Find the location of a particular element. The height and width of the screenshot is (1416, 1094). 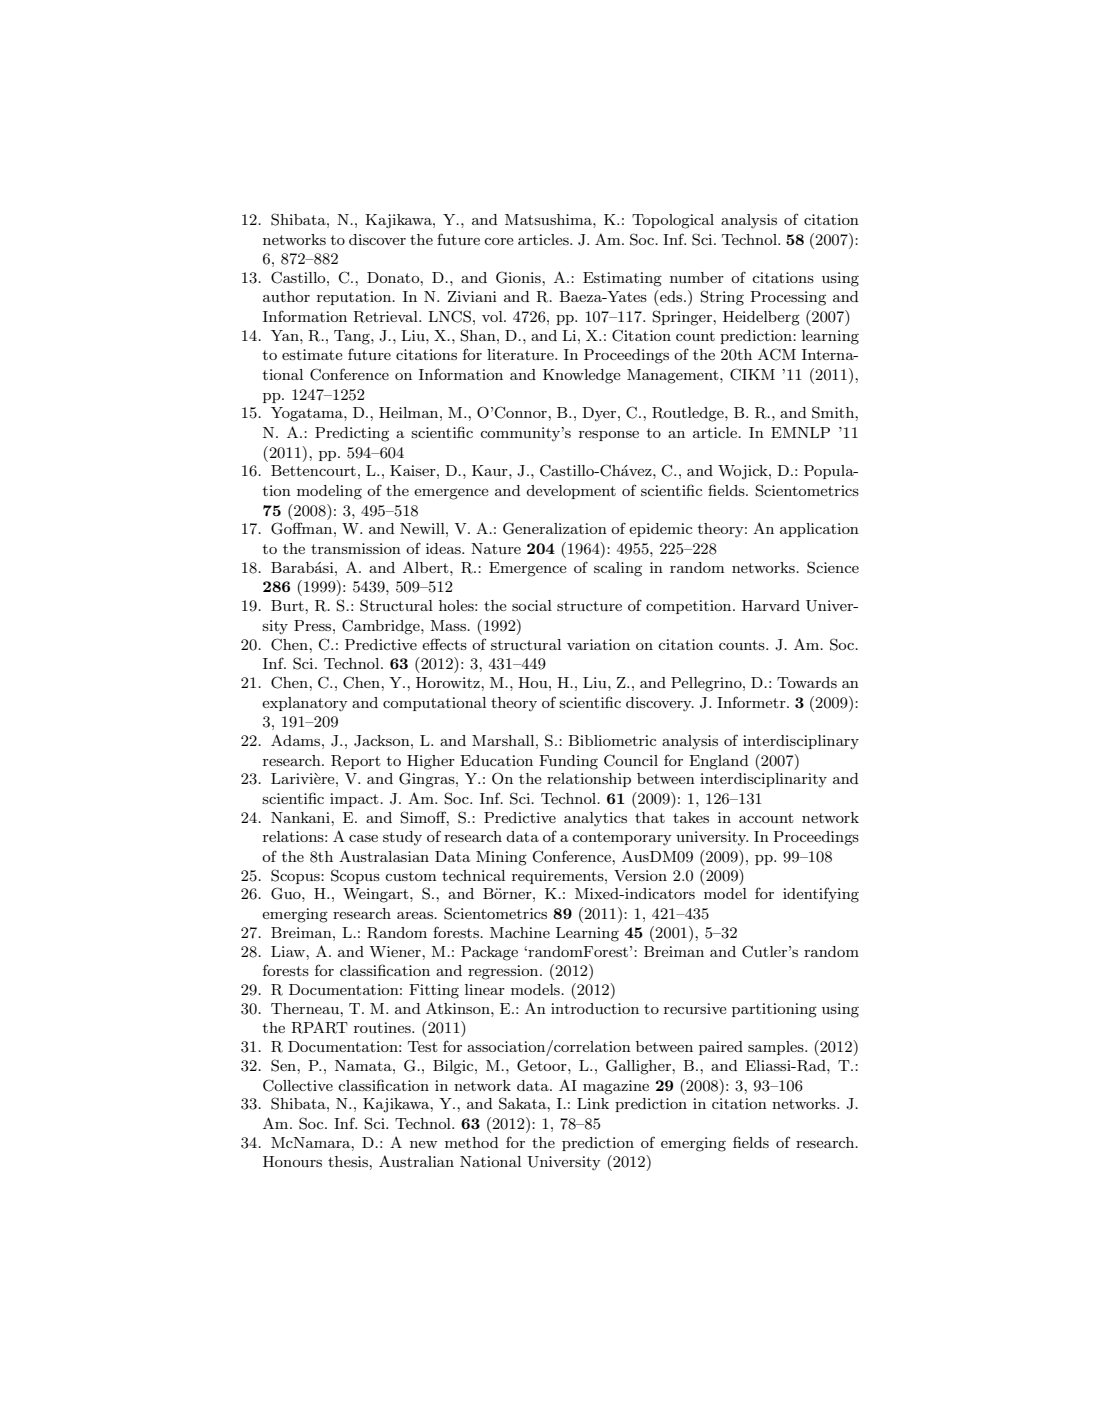

development is located at coordinates (571, 492).
